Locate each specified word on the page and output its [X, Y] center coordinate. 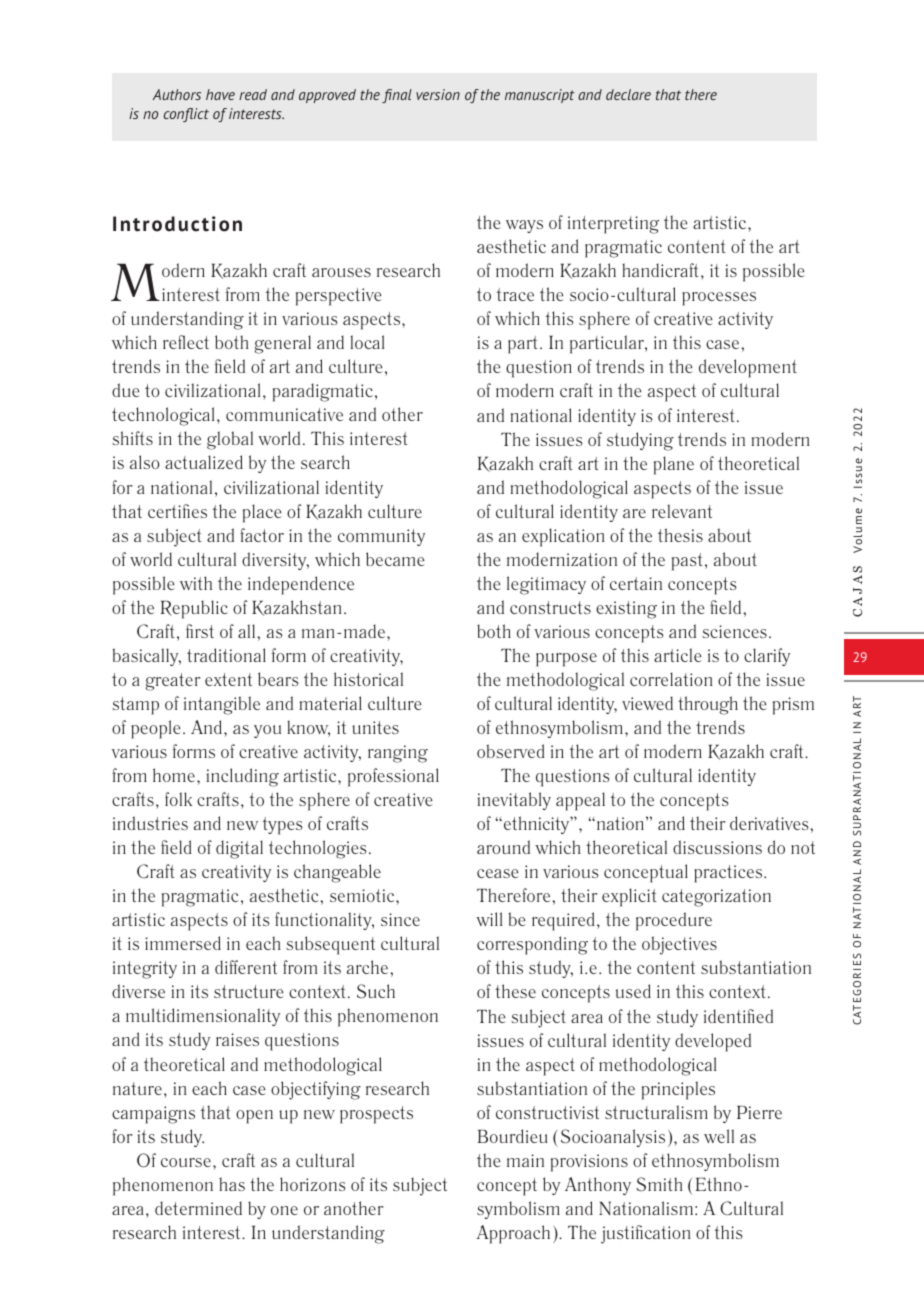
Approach [513, 1234]
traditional [226, 655]
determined [198, 1208]
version [438, 94]
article [678, 655]
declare [628, 94]
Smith [659, 1184]
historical [368, 679]
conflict [186, 115]
